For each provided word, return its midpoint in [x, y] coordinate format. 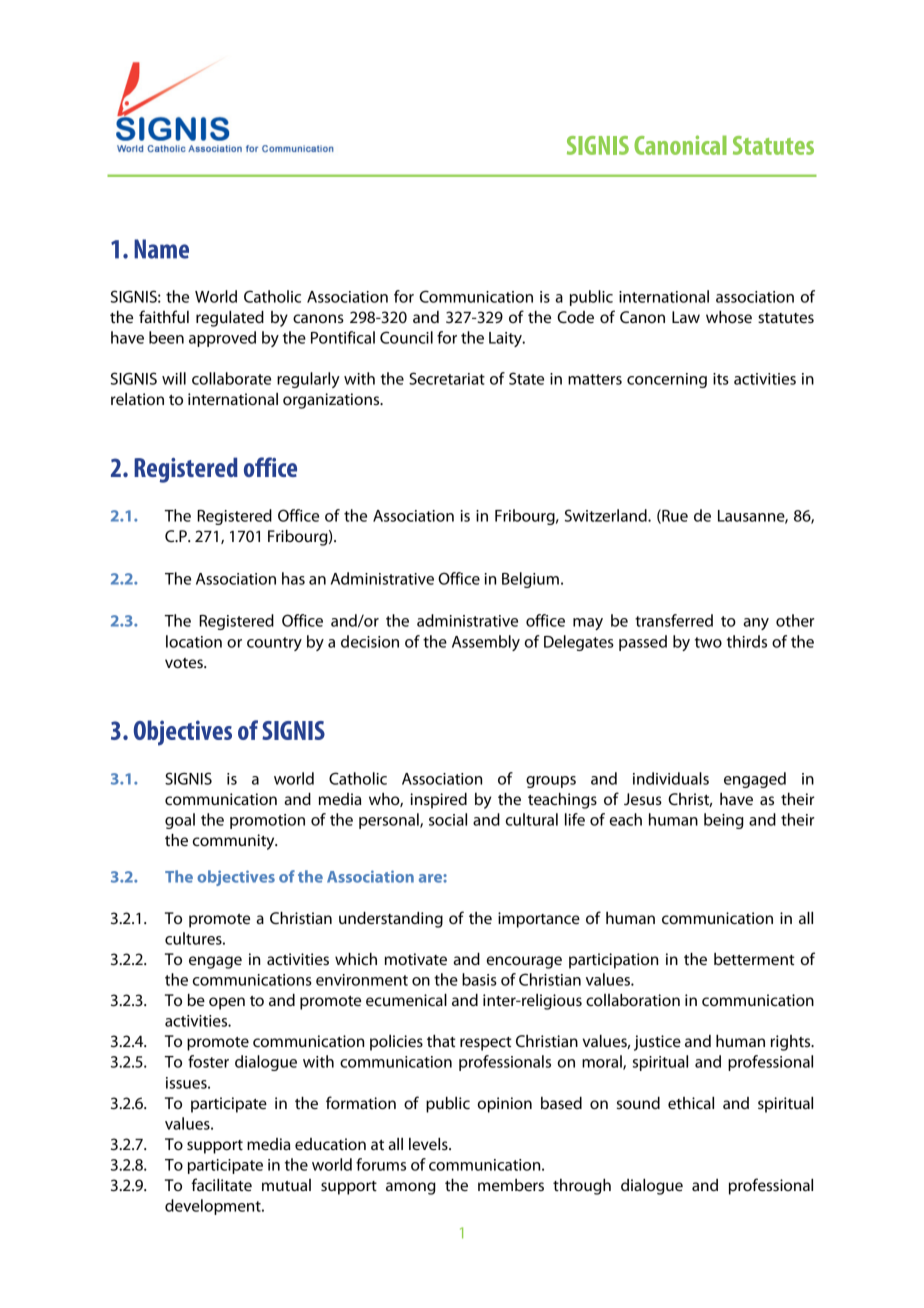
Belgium [530, 580]
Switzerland [607, 515]
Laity [506, 339]
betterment [754, 959]
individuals [671, 778]
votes [185, 663]
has [293, 578]
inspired [438, 801]
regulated [230, 319]
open [227, 1003]
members [511, 1185]
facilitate [221, 1184]
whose [729, 317]
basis [479, 979]
